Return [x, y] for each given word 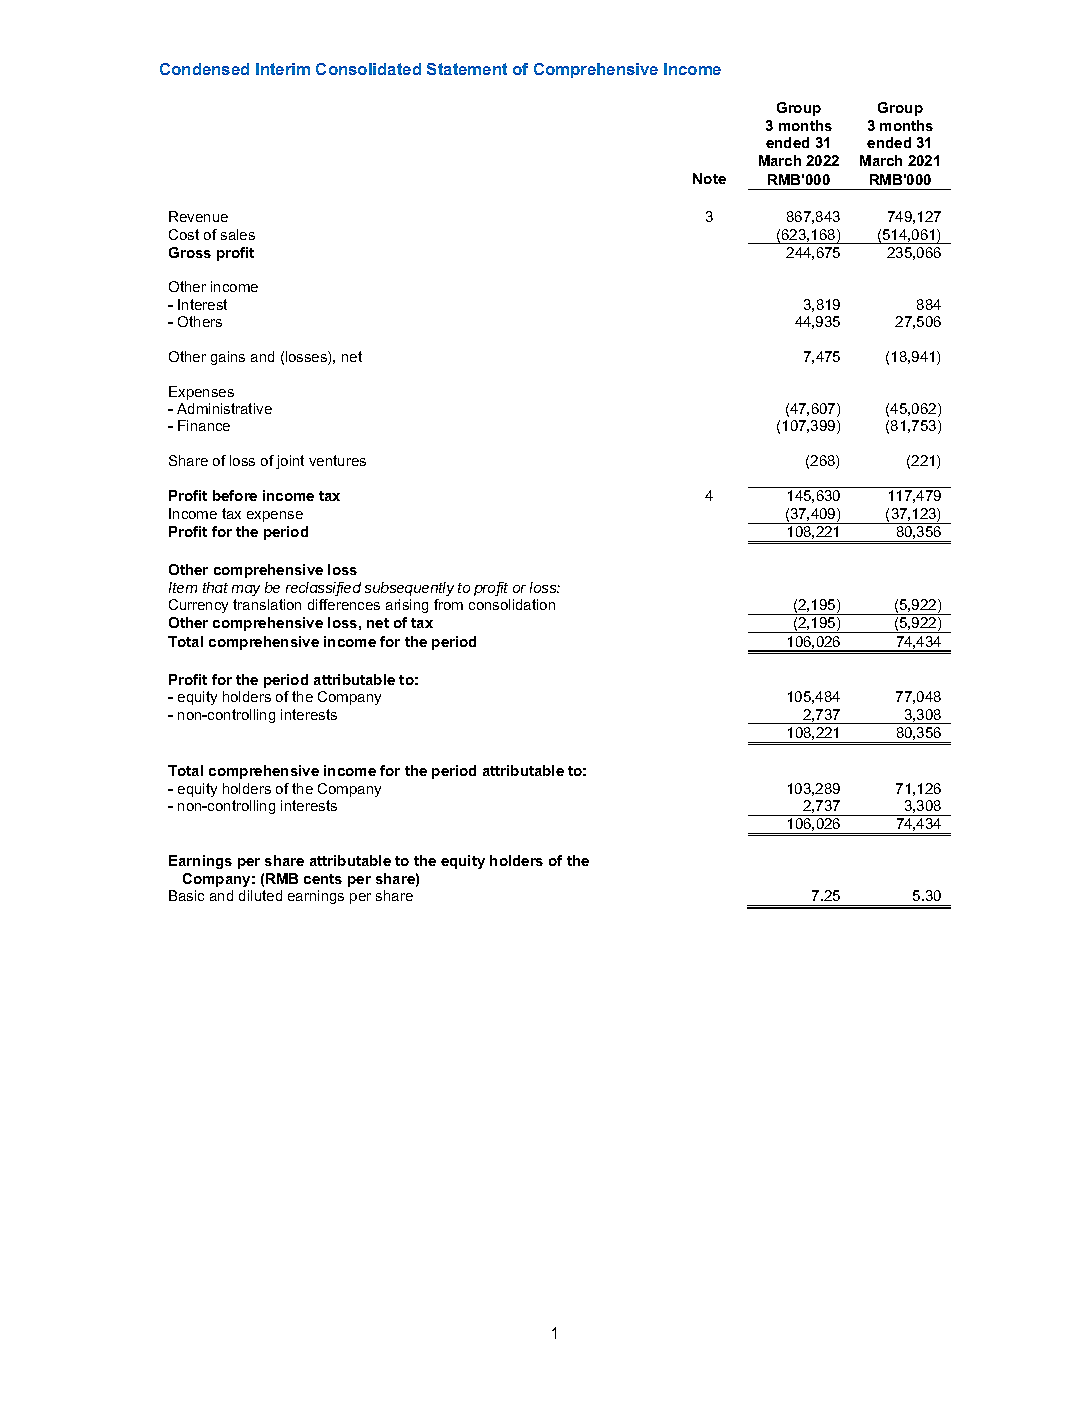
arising [407, 606]
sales [238, 234]
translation [267, 604]
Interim [283, 69]
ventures [337, 460]
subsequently [409, 589]
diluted [260, 895]
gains [228, 358]
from [448, 604]
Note [709, 178]
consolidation [512, 604]
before [235, 495]
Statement [467, 69]
